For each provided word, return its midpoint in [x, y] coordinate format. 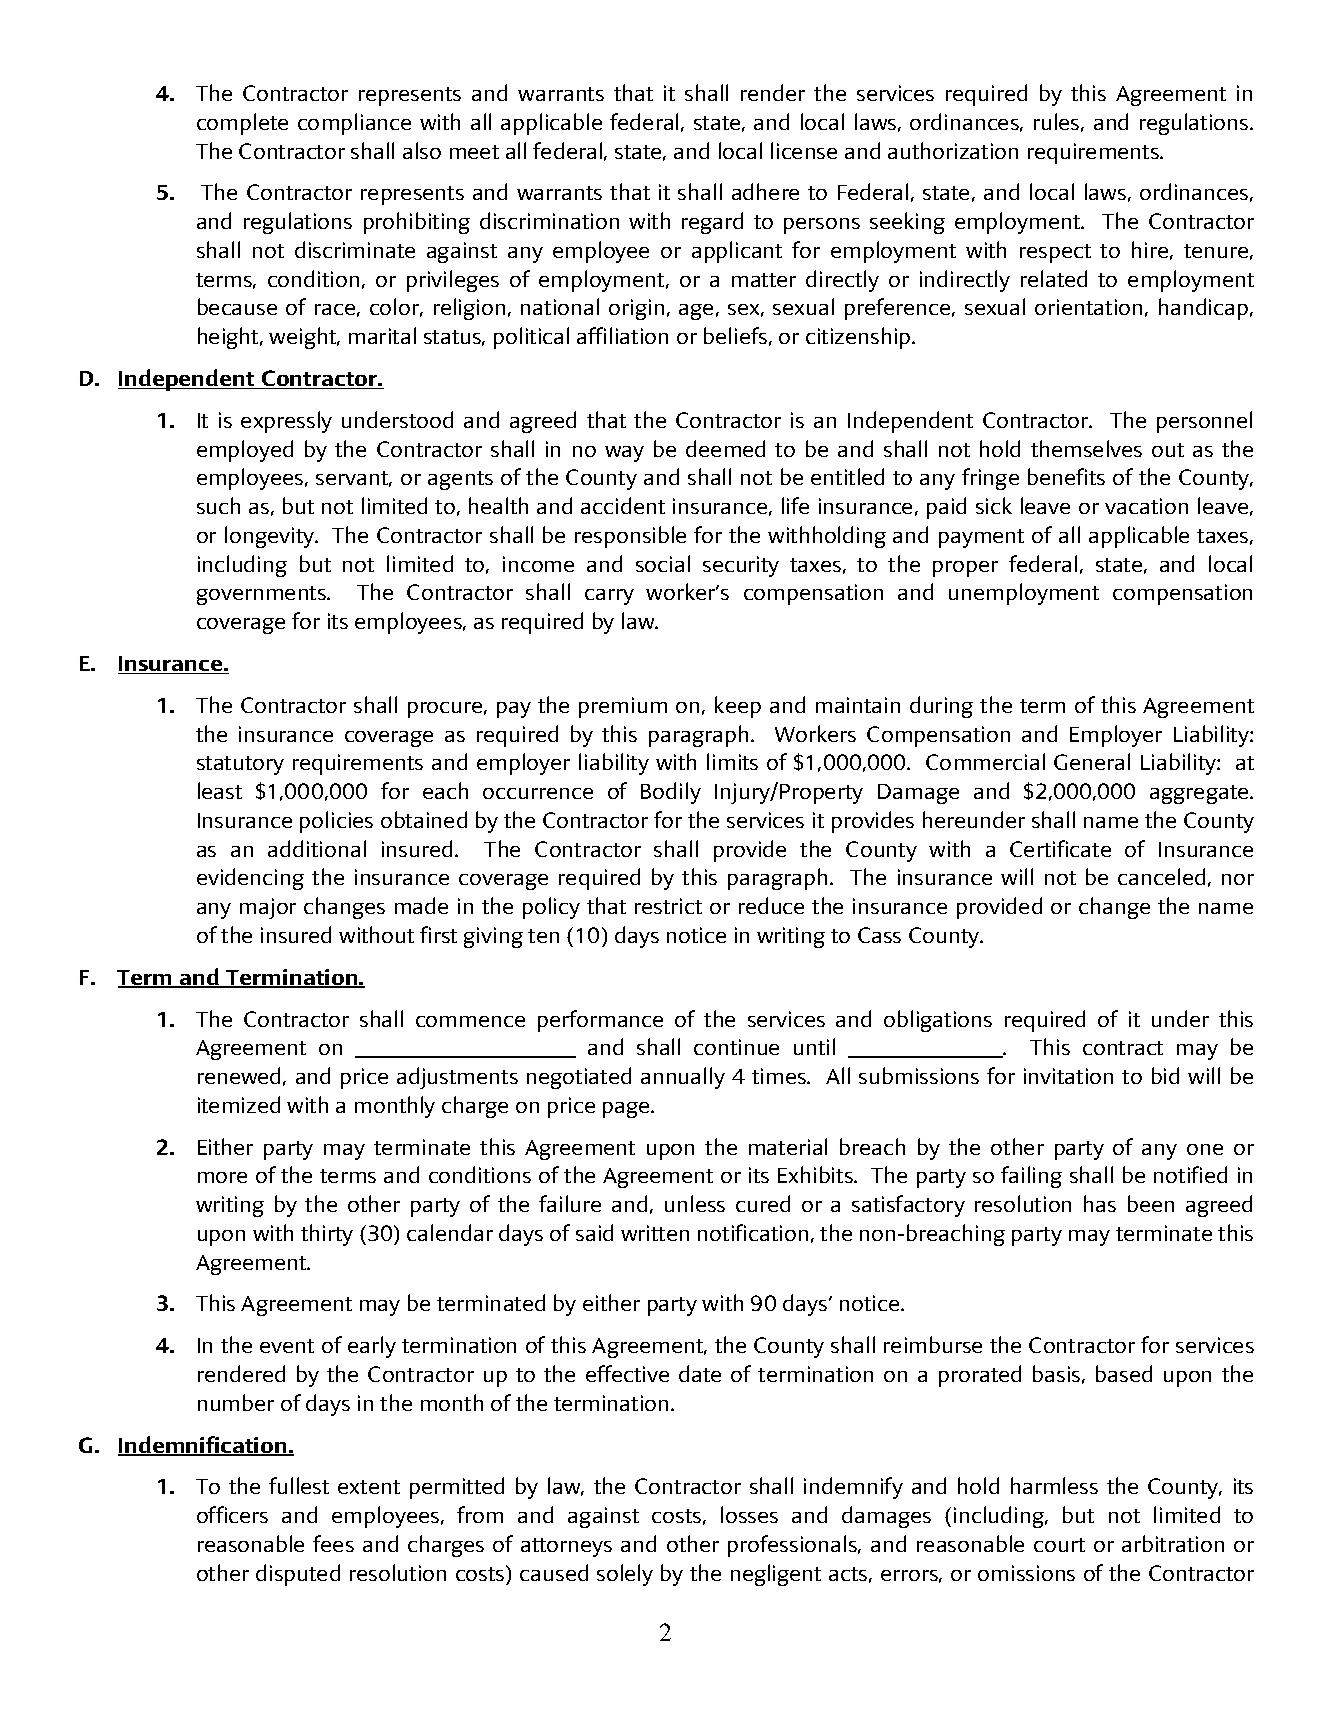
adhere [765, 191]
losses [749, 1514]
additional [317, 848]
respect [1055, 253]
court [1059, 1545]
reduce [771, 905]
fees [333, 1543]
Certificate [1060, 848]
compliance [354, 124]
